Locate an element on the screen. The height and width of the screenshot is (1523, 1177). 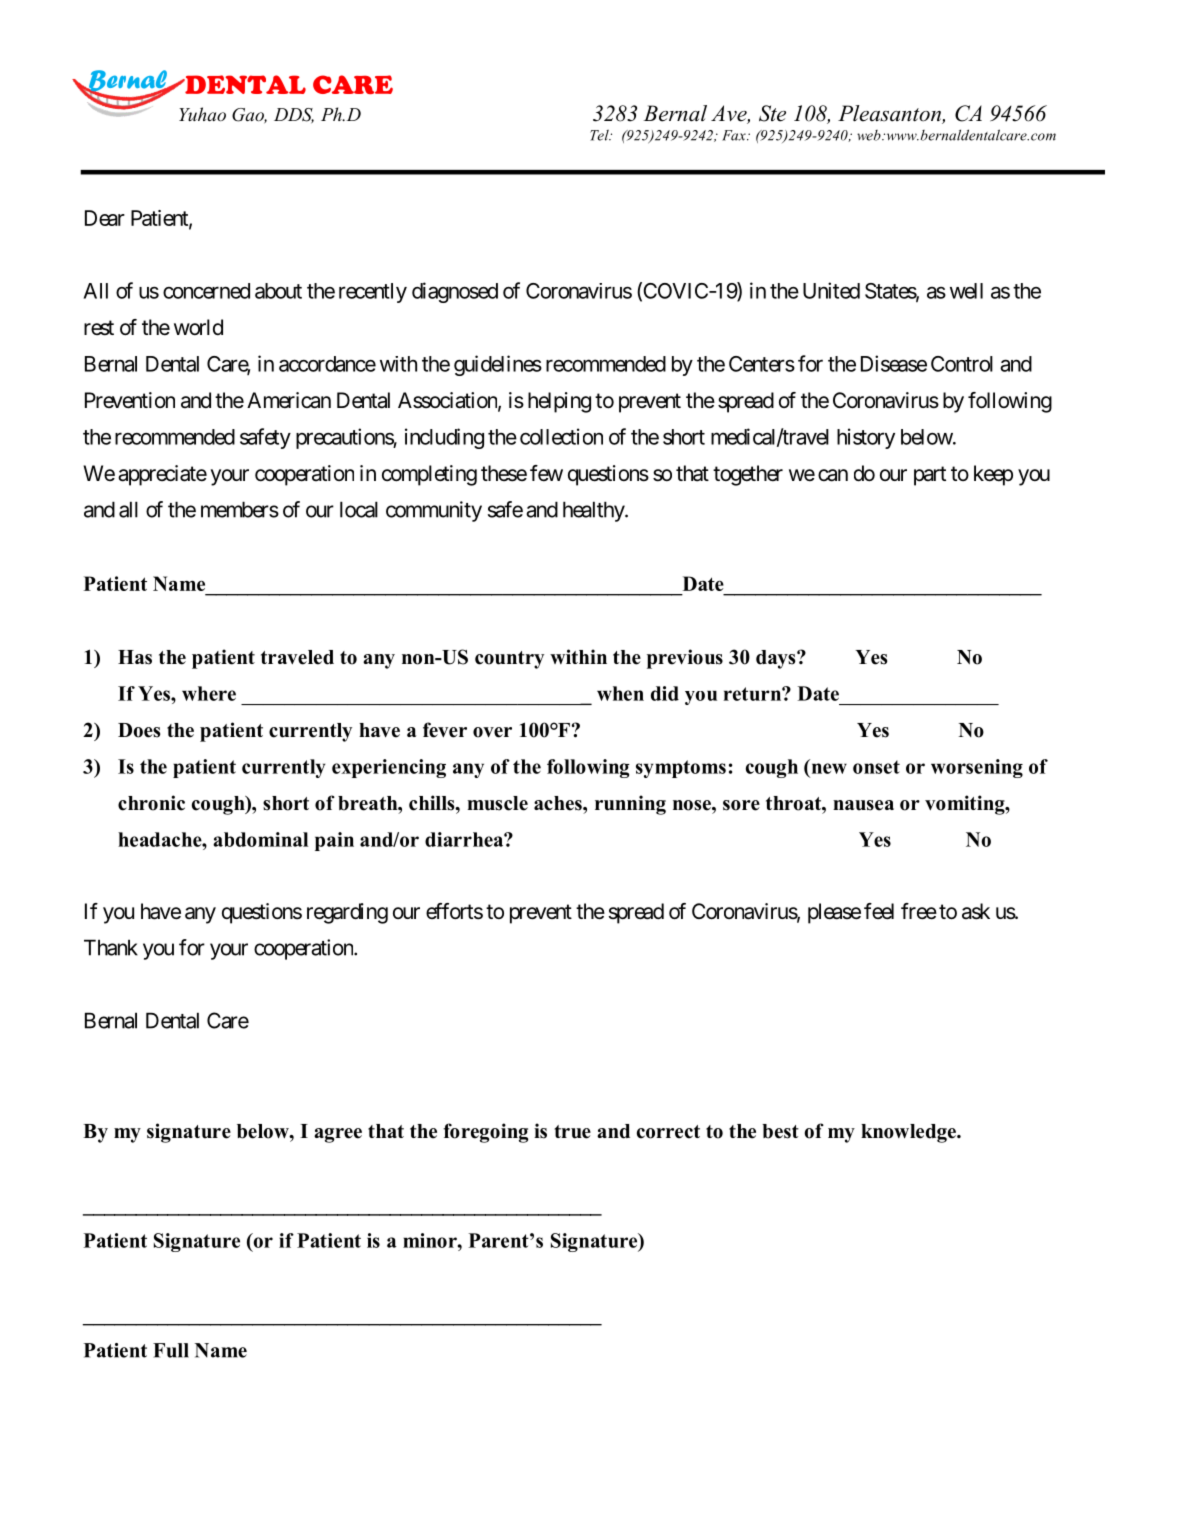
Tel is located at coordinates (600, 135).
